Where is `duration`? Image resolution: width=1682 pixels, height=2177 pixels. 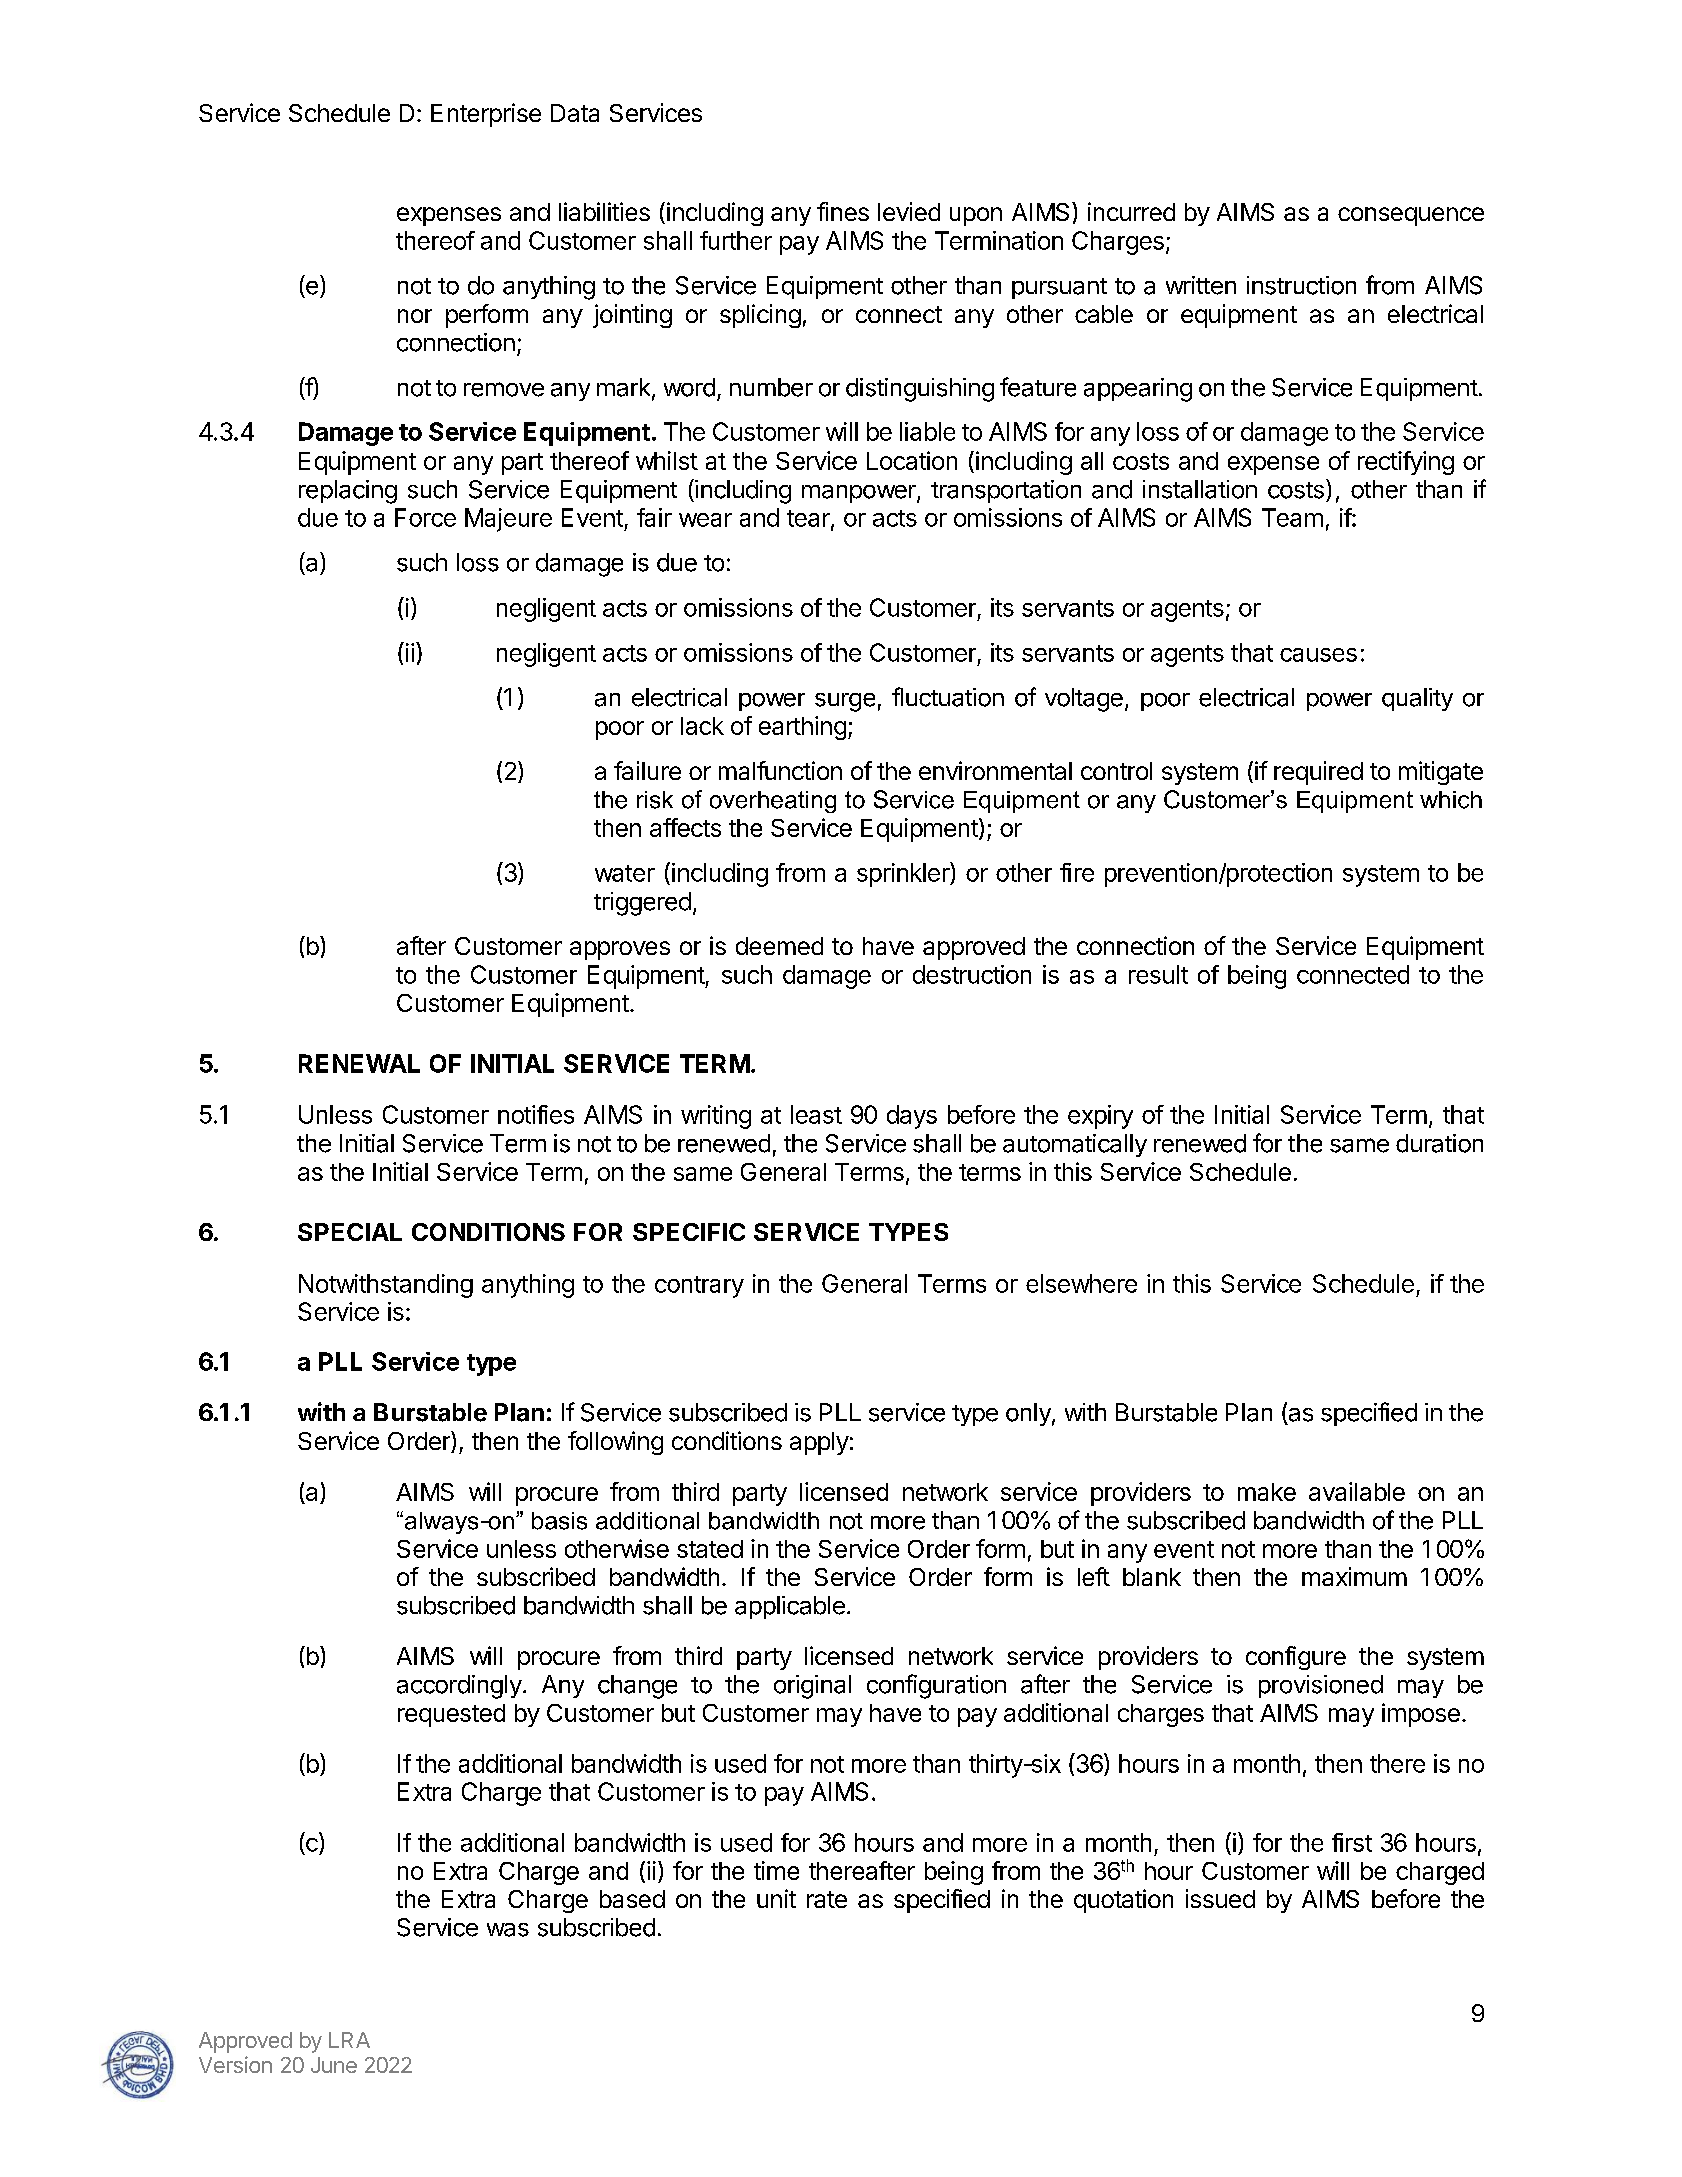
duration is located at coordinates (1439, 1143).
